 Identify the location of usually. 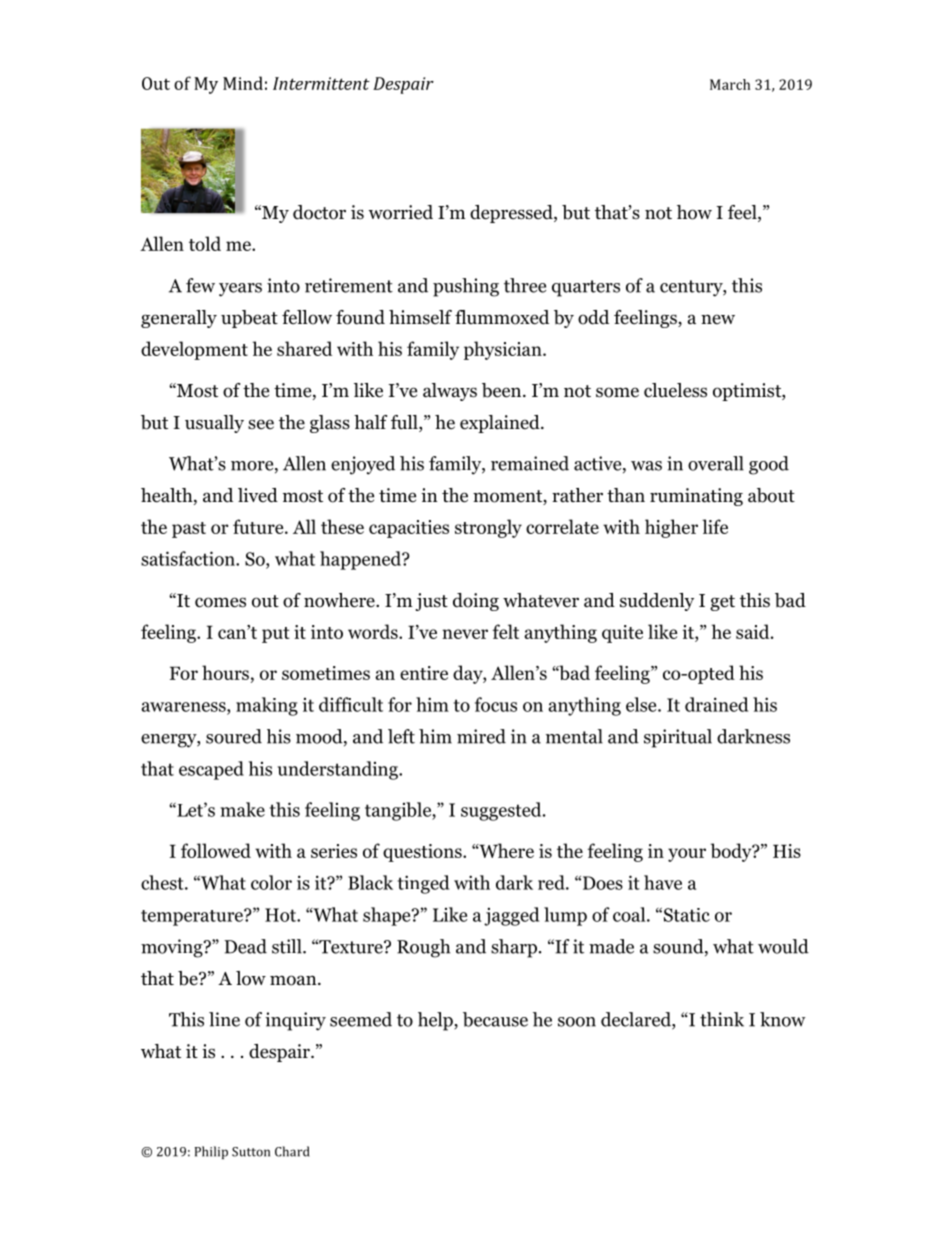
(214, 424).
